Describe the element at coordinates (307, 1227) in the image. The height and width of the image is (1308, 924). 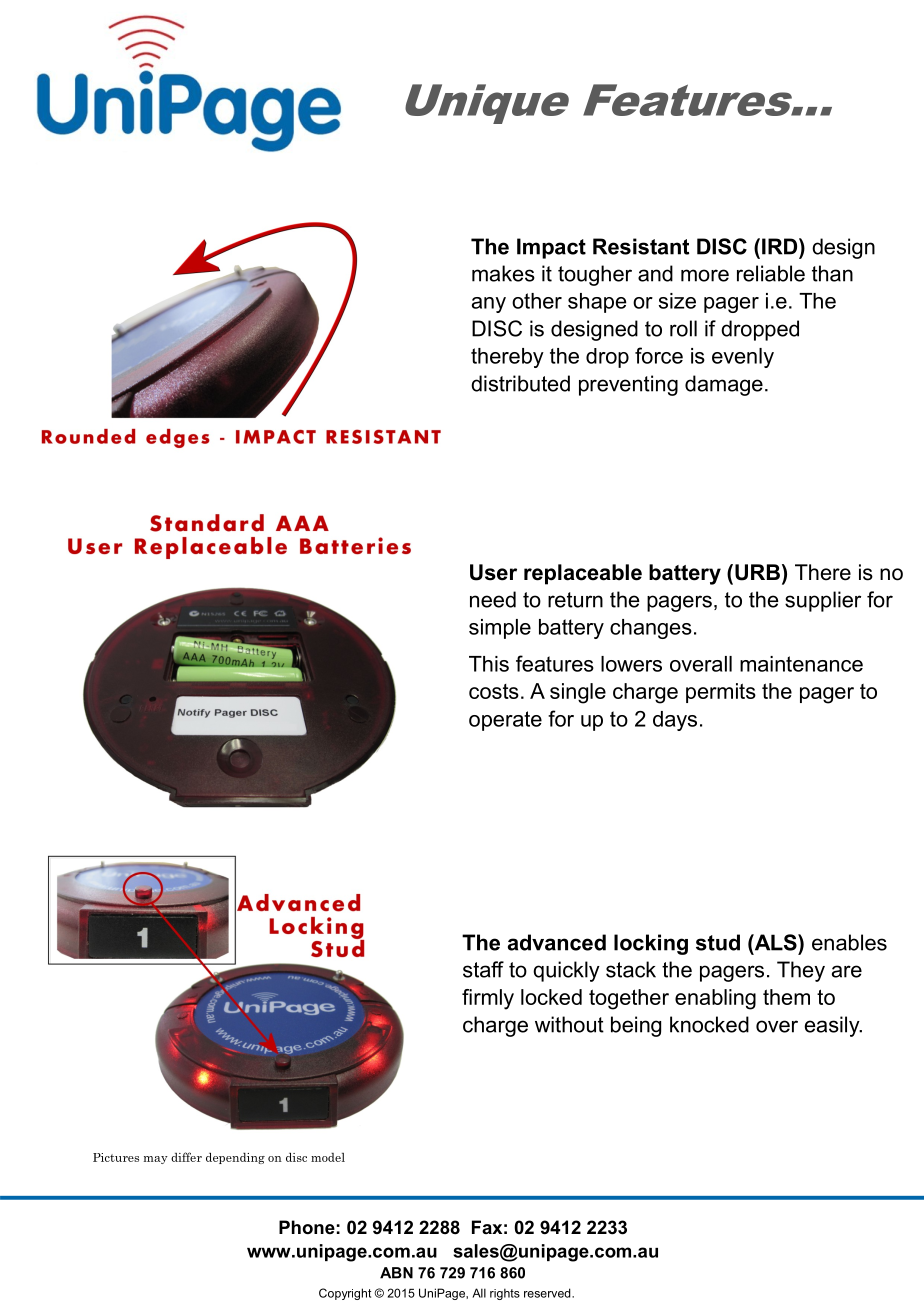
I see `Phone` at that location.
